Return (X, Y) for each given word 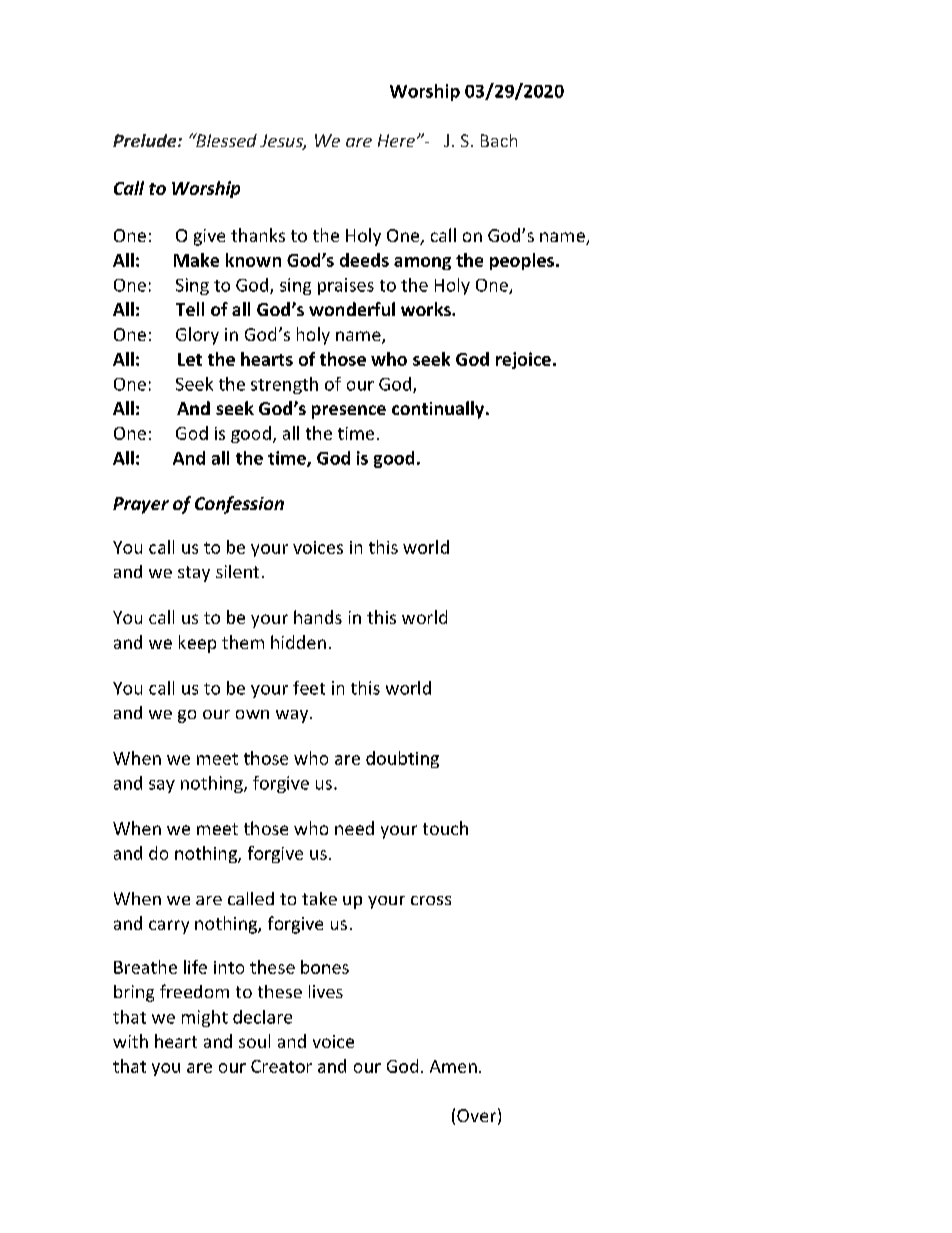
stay (194, 574)
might (205, 1018)
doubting (402, 759)
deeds (364, 260)
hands (318, 617)
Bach (499, 140)
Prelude (146, 140)
